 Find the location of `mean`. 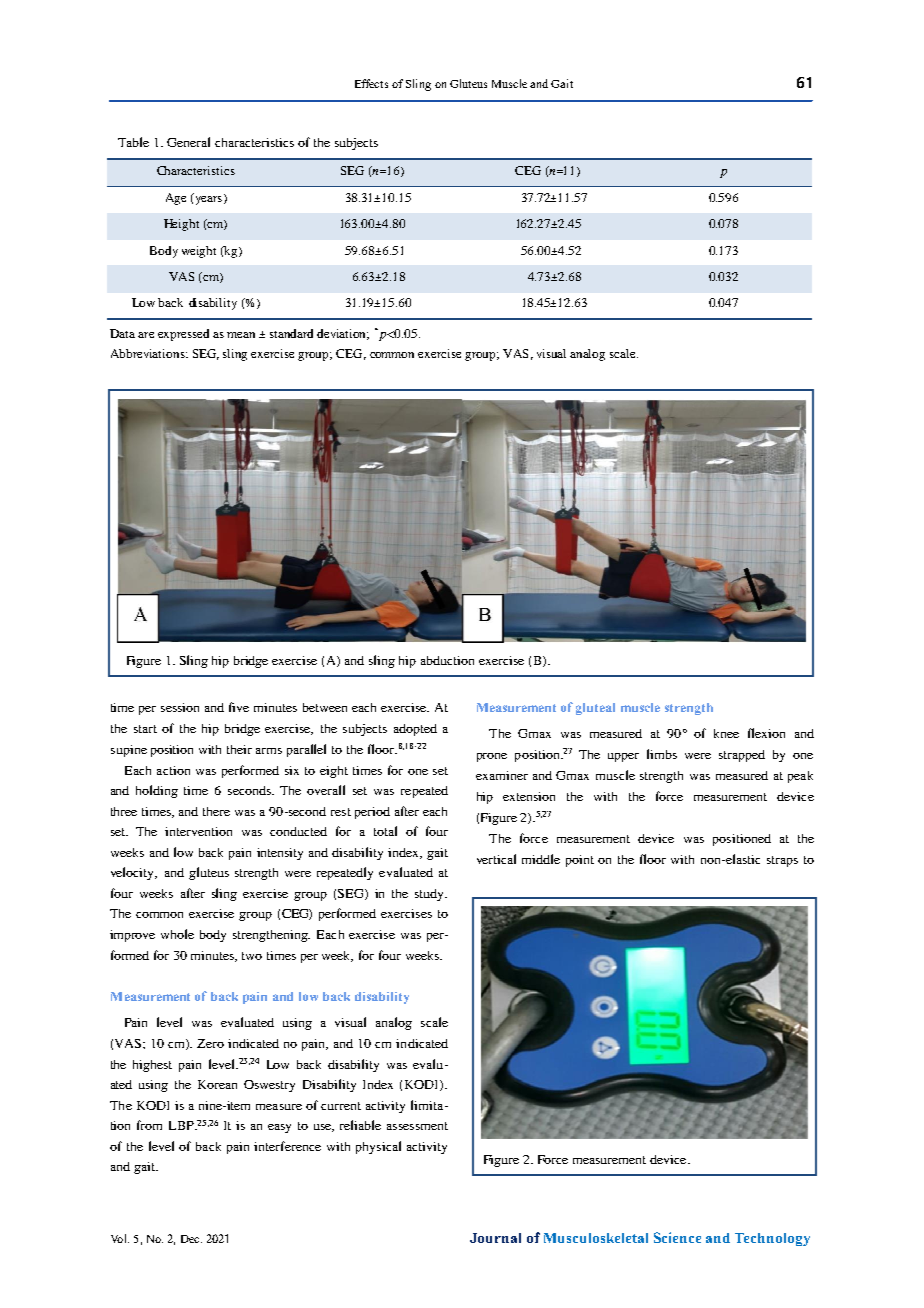

mean is located at coordinates (241, 335).
